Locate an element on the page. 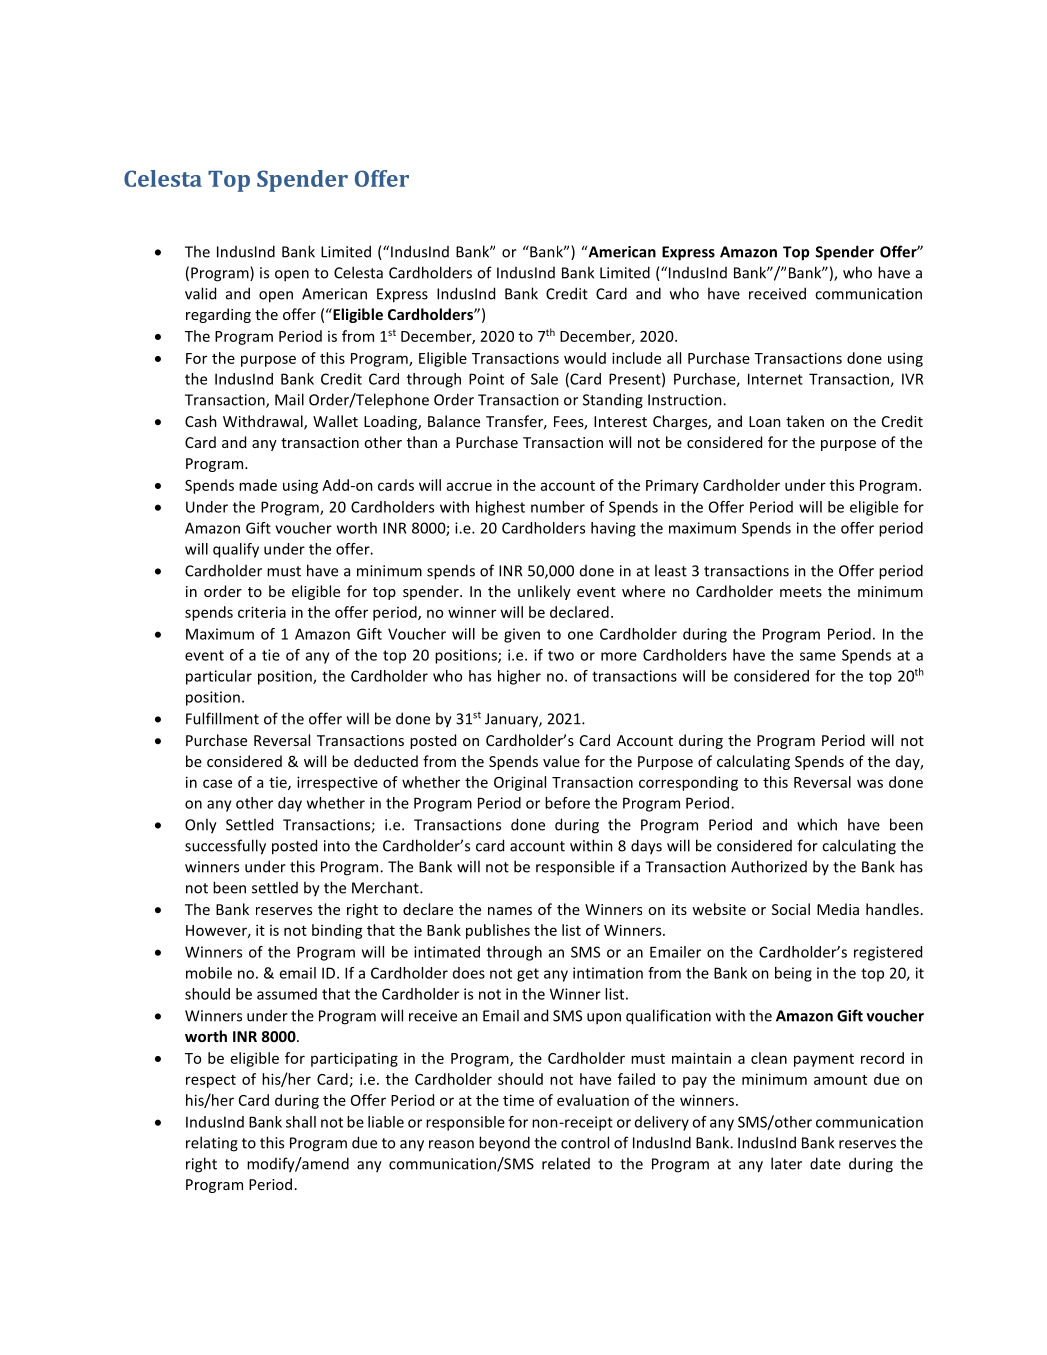  shall is located at coordinates (301, 1122).
